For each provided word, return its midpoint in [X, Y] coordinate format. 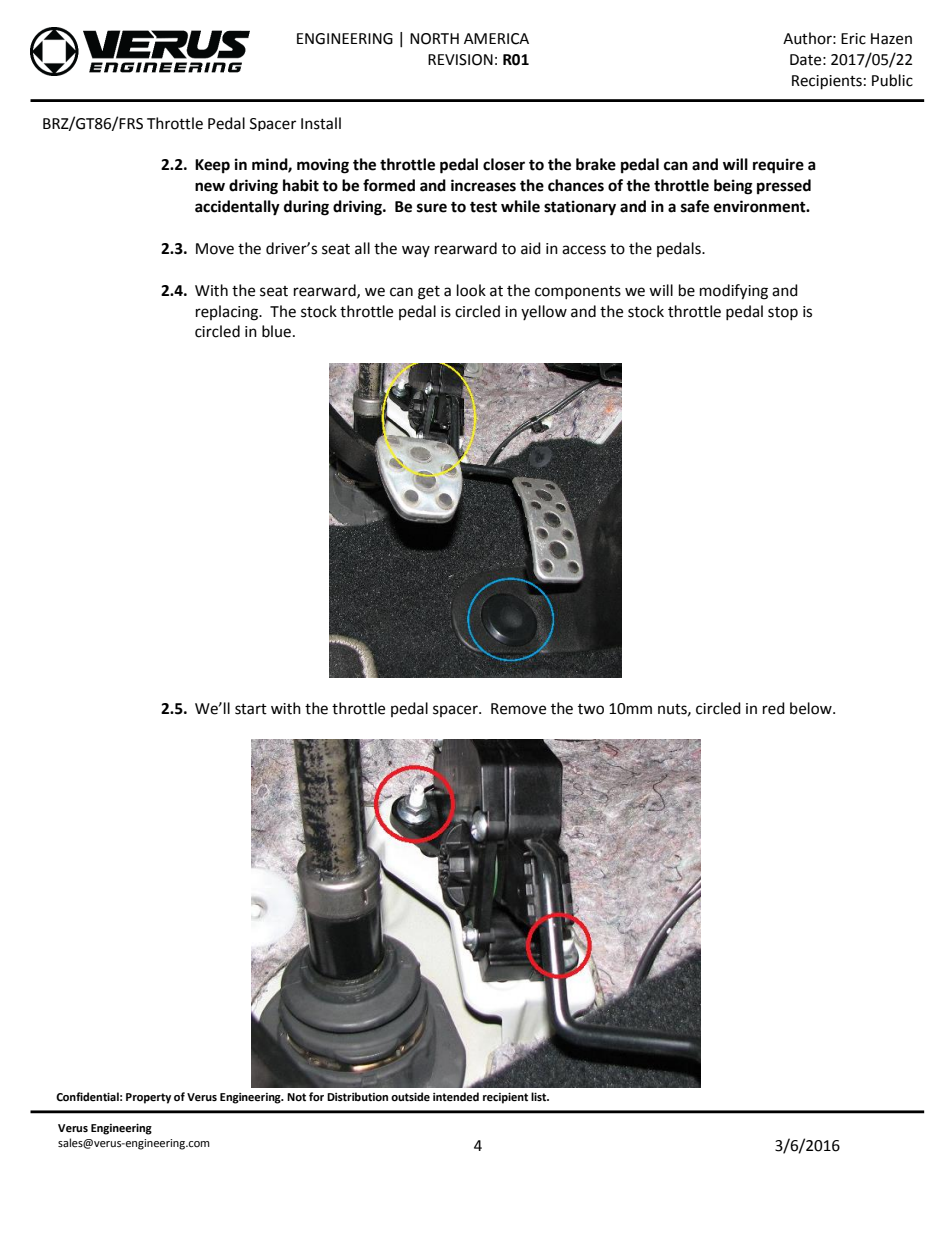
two [591, 709]
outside [410, 1097]
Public [892, 80]
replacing [228, 313]
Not [296, 1097]
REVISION [460, 60]
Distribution [357, 1097]
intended [456, 1097]
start [251, 709]
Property [148, 1098]
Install [321, 123]
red [774, 708]
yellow [544, 312]
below [812, 708]
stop [783, 313]
